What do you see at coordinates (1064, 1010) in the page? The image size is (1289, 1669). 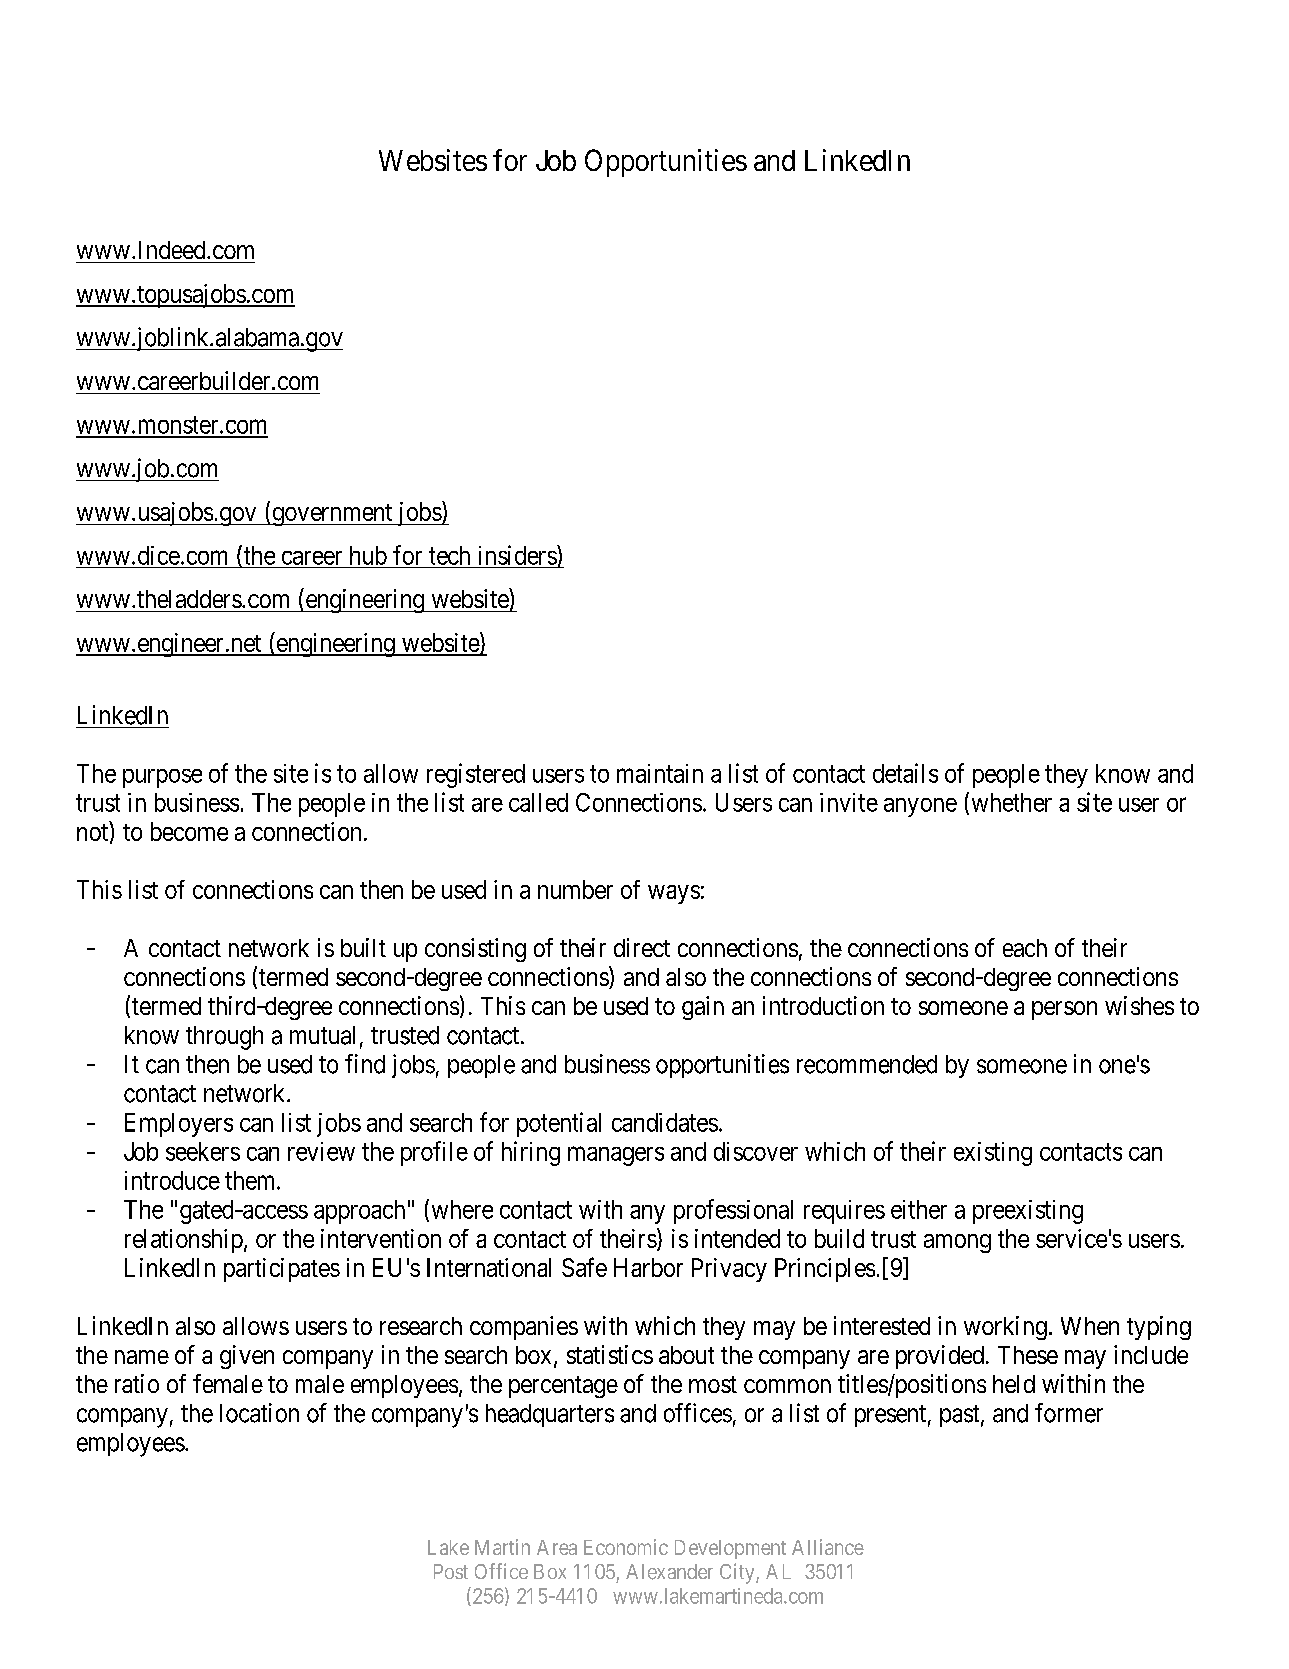 I see `person` at bounding box center [1064, 1010].
